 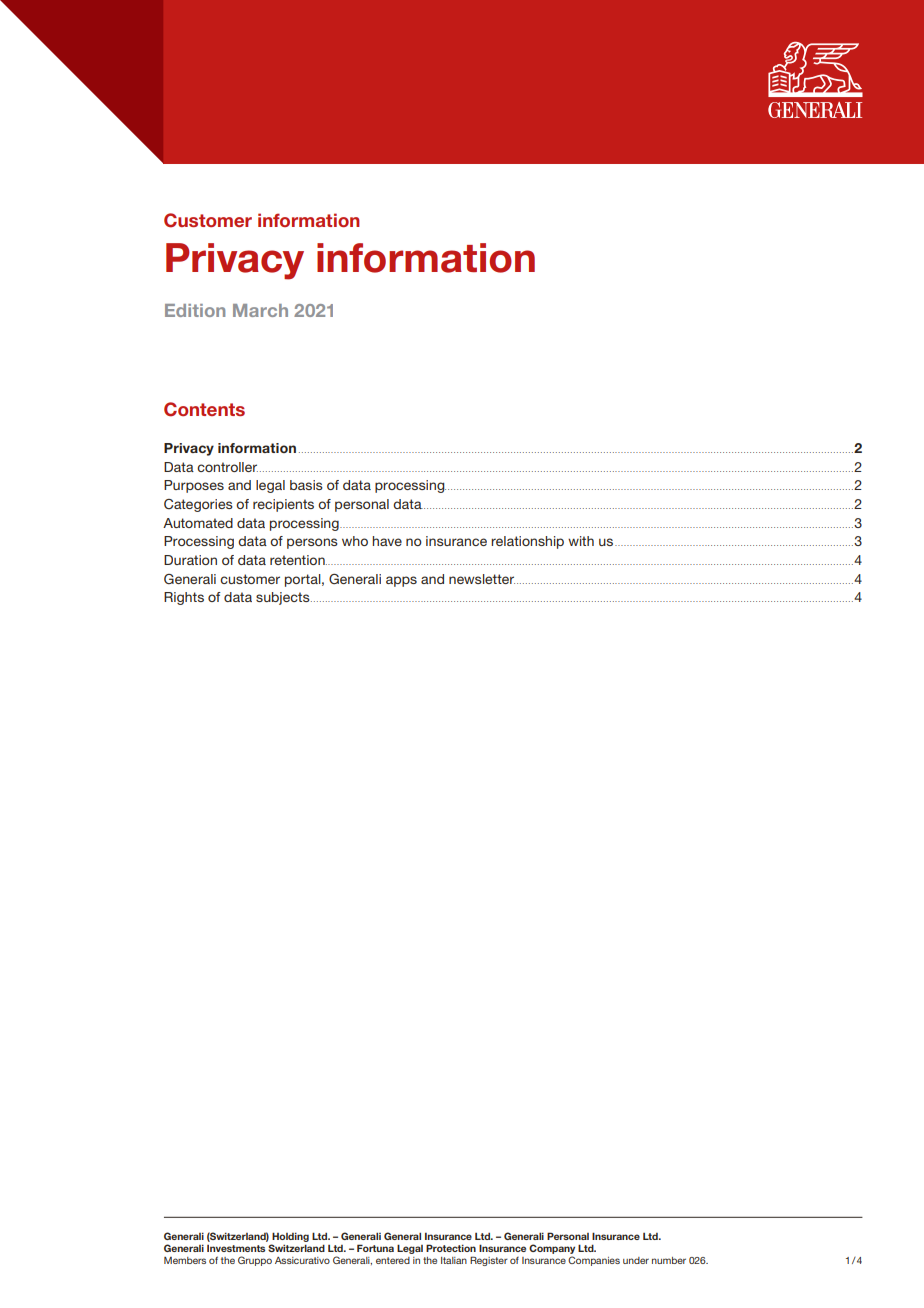 What do you see at coordinates (306, 485) in the document?
I see `basis` at bounding box center [306, 485].
